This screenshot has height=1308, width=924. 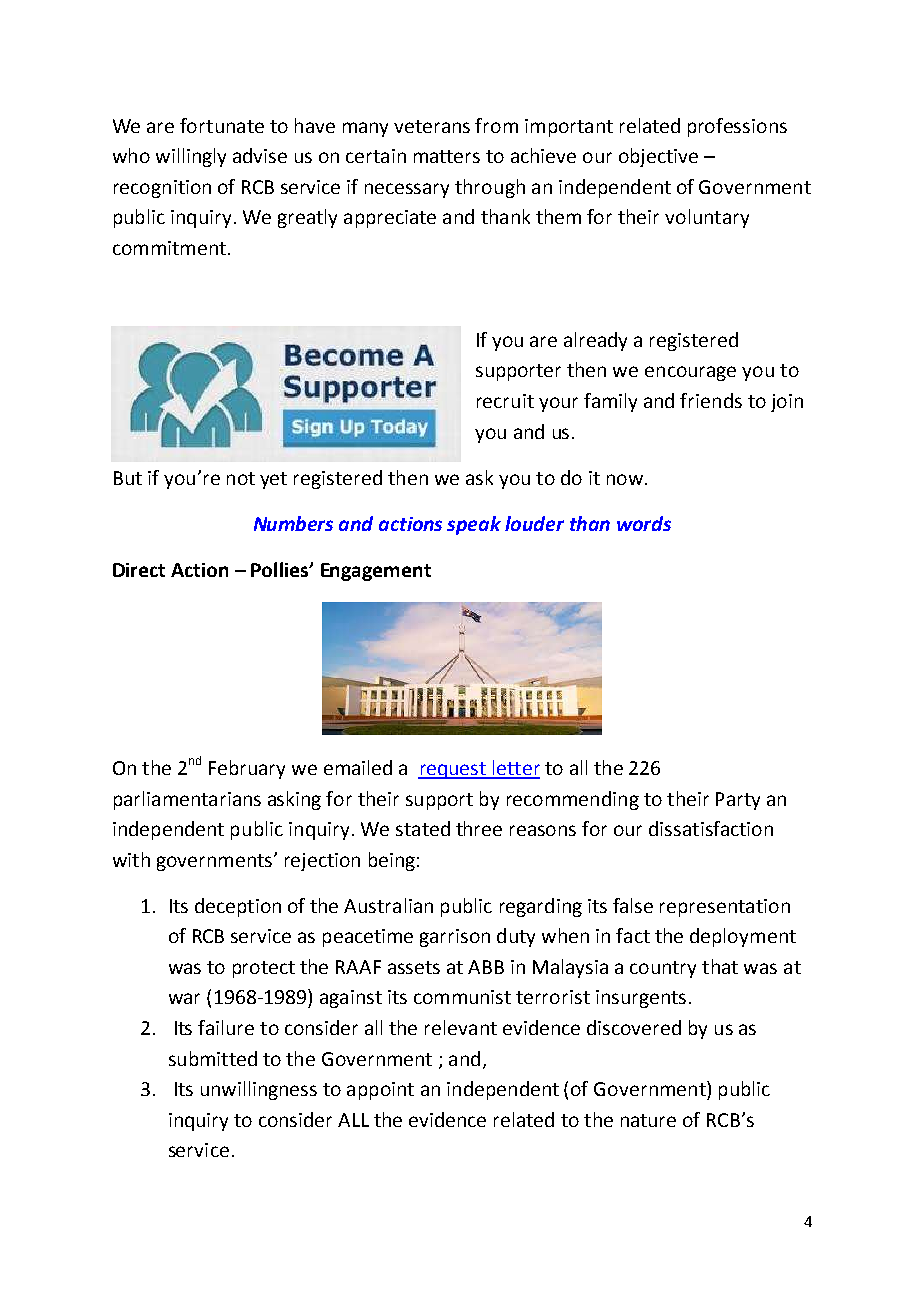 What do you see at coordinates (447, 156) in the screenshot?
I see `matters` at bounding box center [447, 156].
